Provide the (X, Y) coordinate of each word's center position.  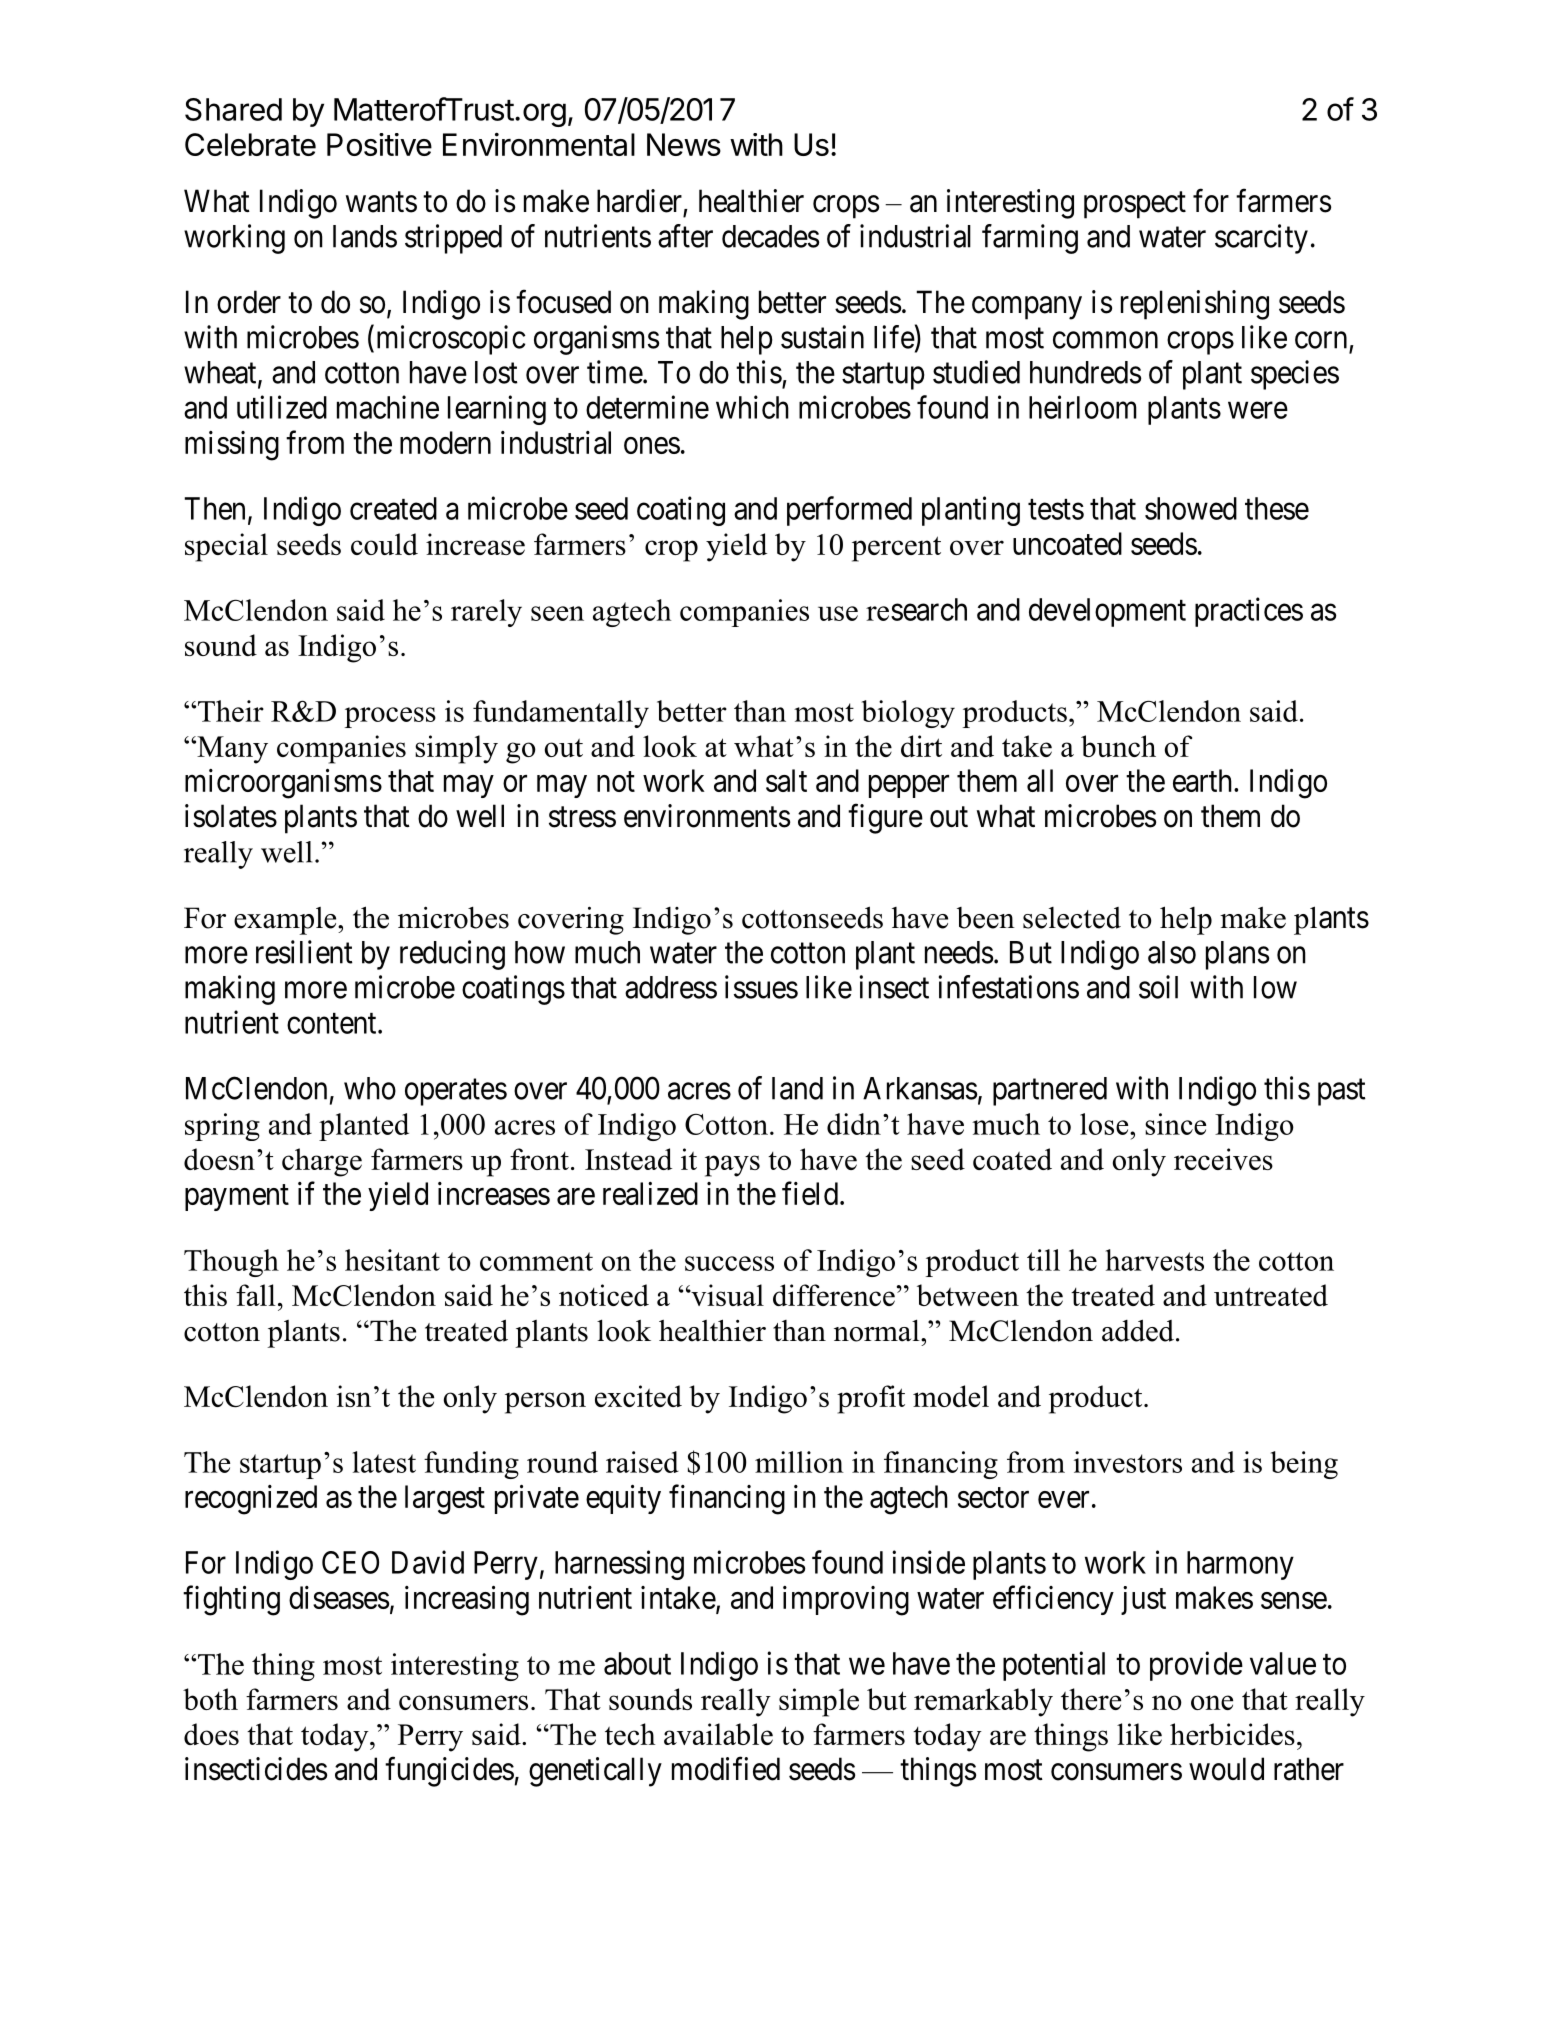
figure (885, 819)
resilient (304, 952)
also (1172, 952)
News (684, 144)
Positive (379, 144)
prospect (1135, 205)
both (210, 1699)
